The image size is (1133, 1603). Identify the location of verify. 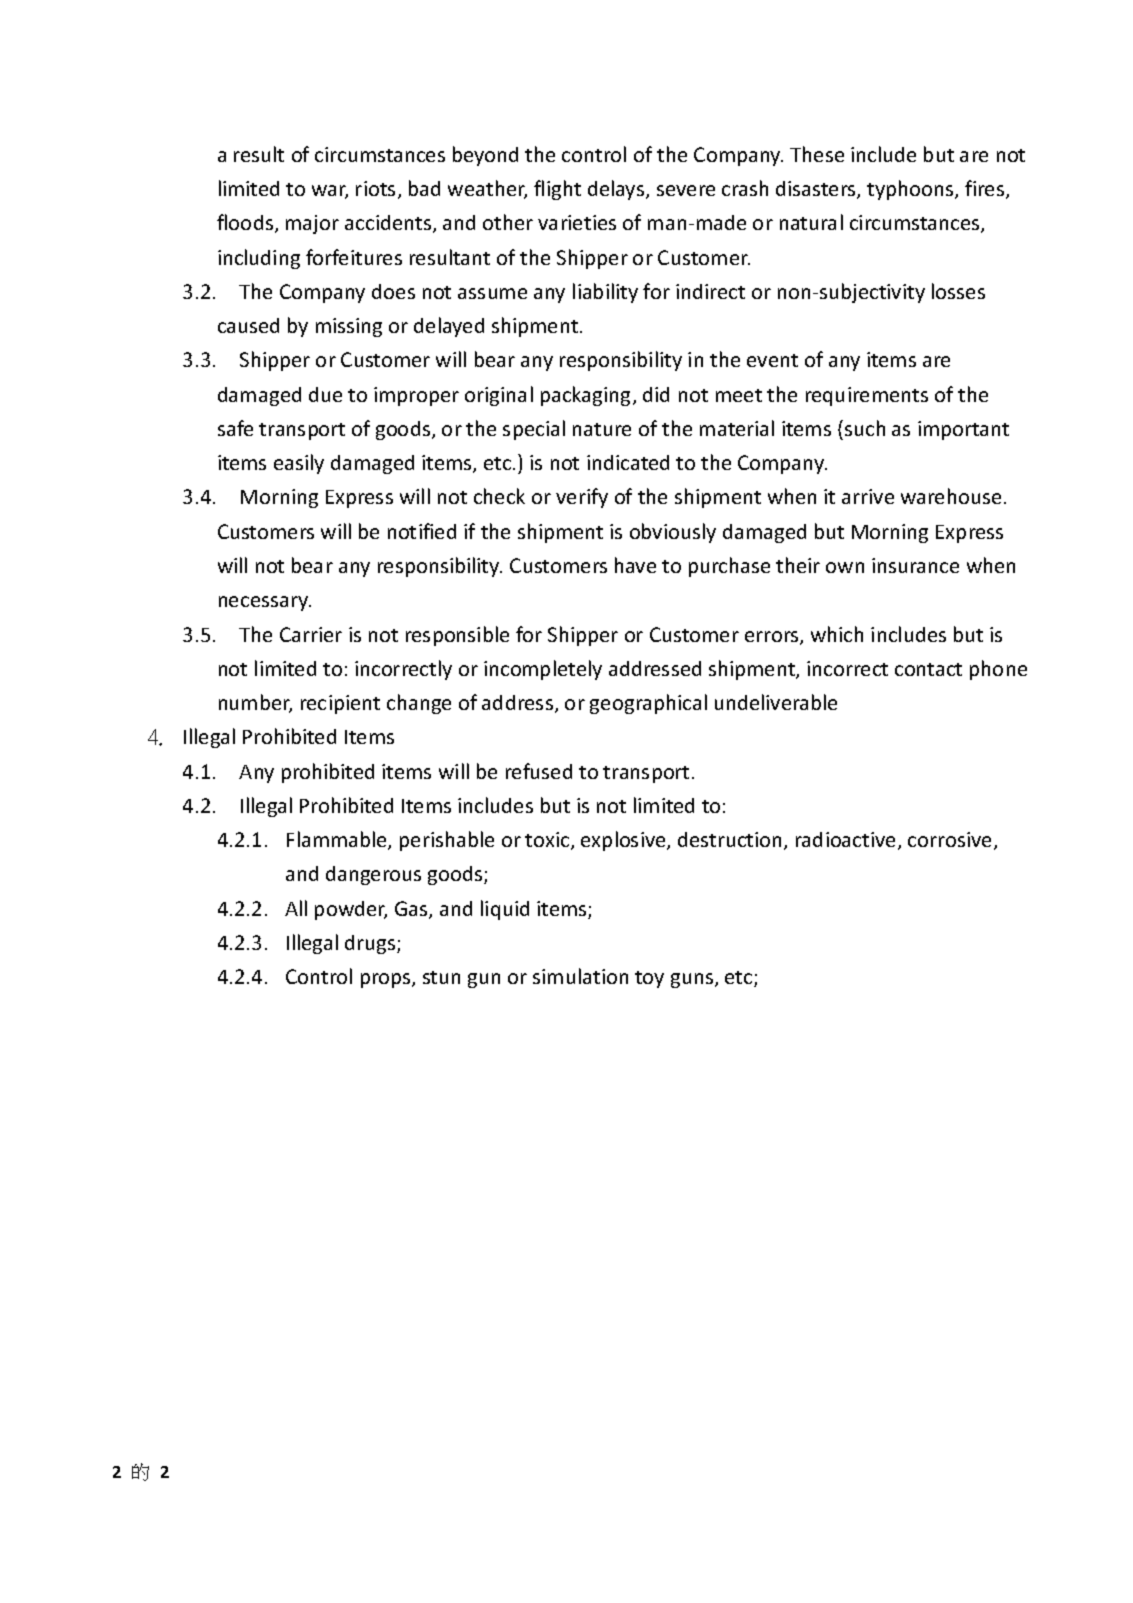
(582, 498).
